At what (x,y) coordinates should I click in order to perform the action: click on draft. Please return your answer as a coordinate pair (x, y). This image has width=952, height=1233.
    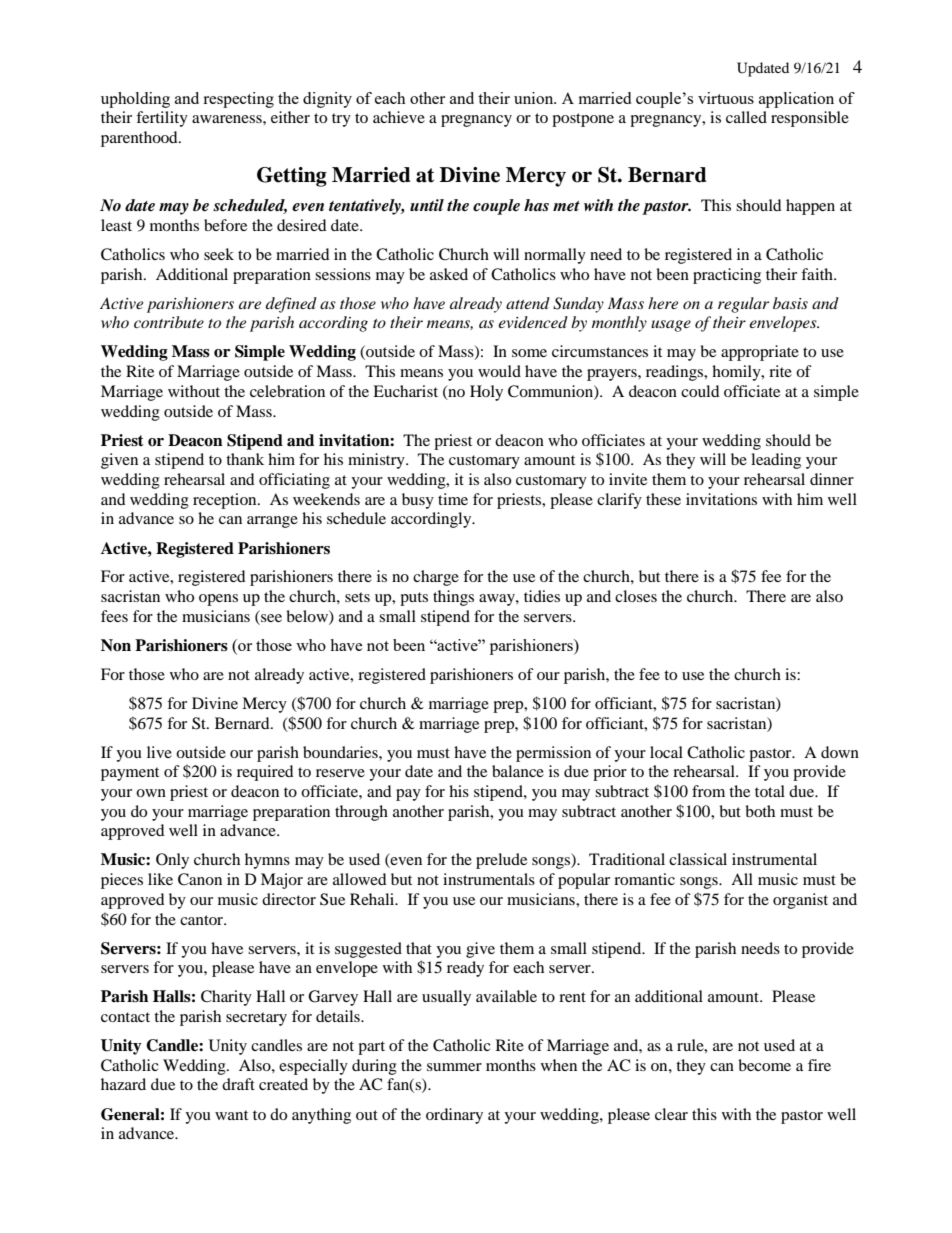
    Looking at the image, I should click on (238, 1084).
